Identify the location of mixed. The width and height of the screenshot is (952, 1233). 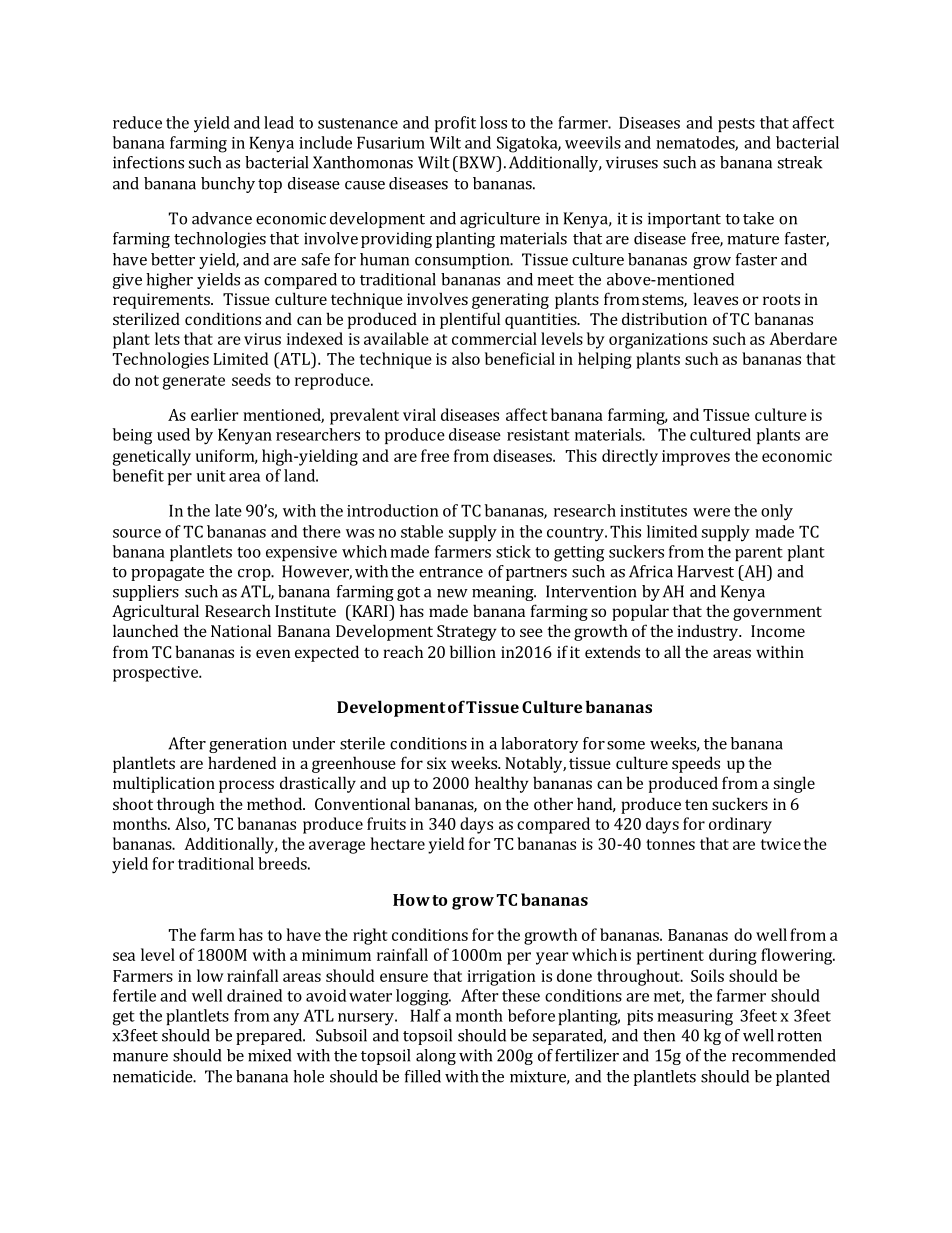
(269, 1055).
